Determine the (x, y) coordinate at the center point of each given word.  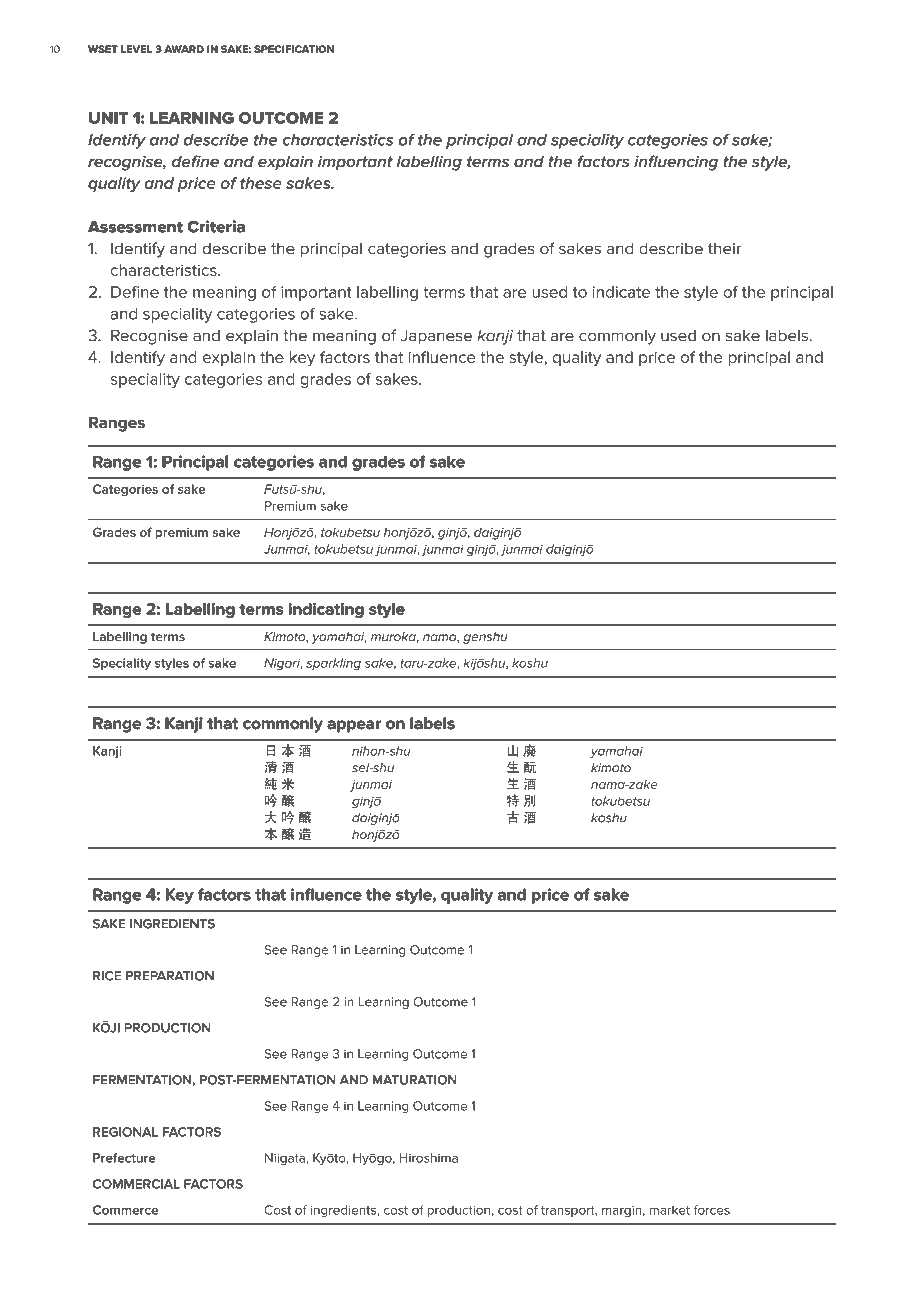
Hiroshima (428, 1158)
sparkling (333, 664)
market (669, 1210)
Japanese (436, 337)
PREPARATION (170, 976)
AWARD (184, 49)
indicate (621, 292)
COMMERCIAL (136, 1184)
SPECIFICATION (294, 49)
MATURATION (414, 1080)
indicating (326, 610)
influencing (676, 163)
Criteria (216, 226)
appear (354, 726)
